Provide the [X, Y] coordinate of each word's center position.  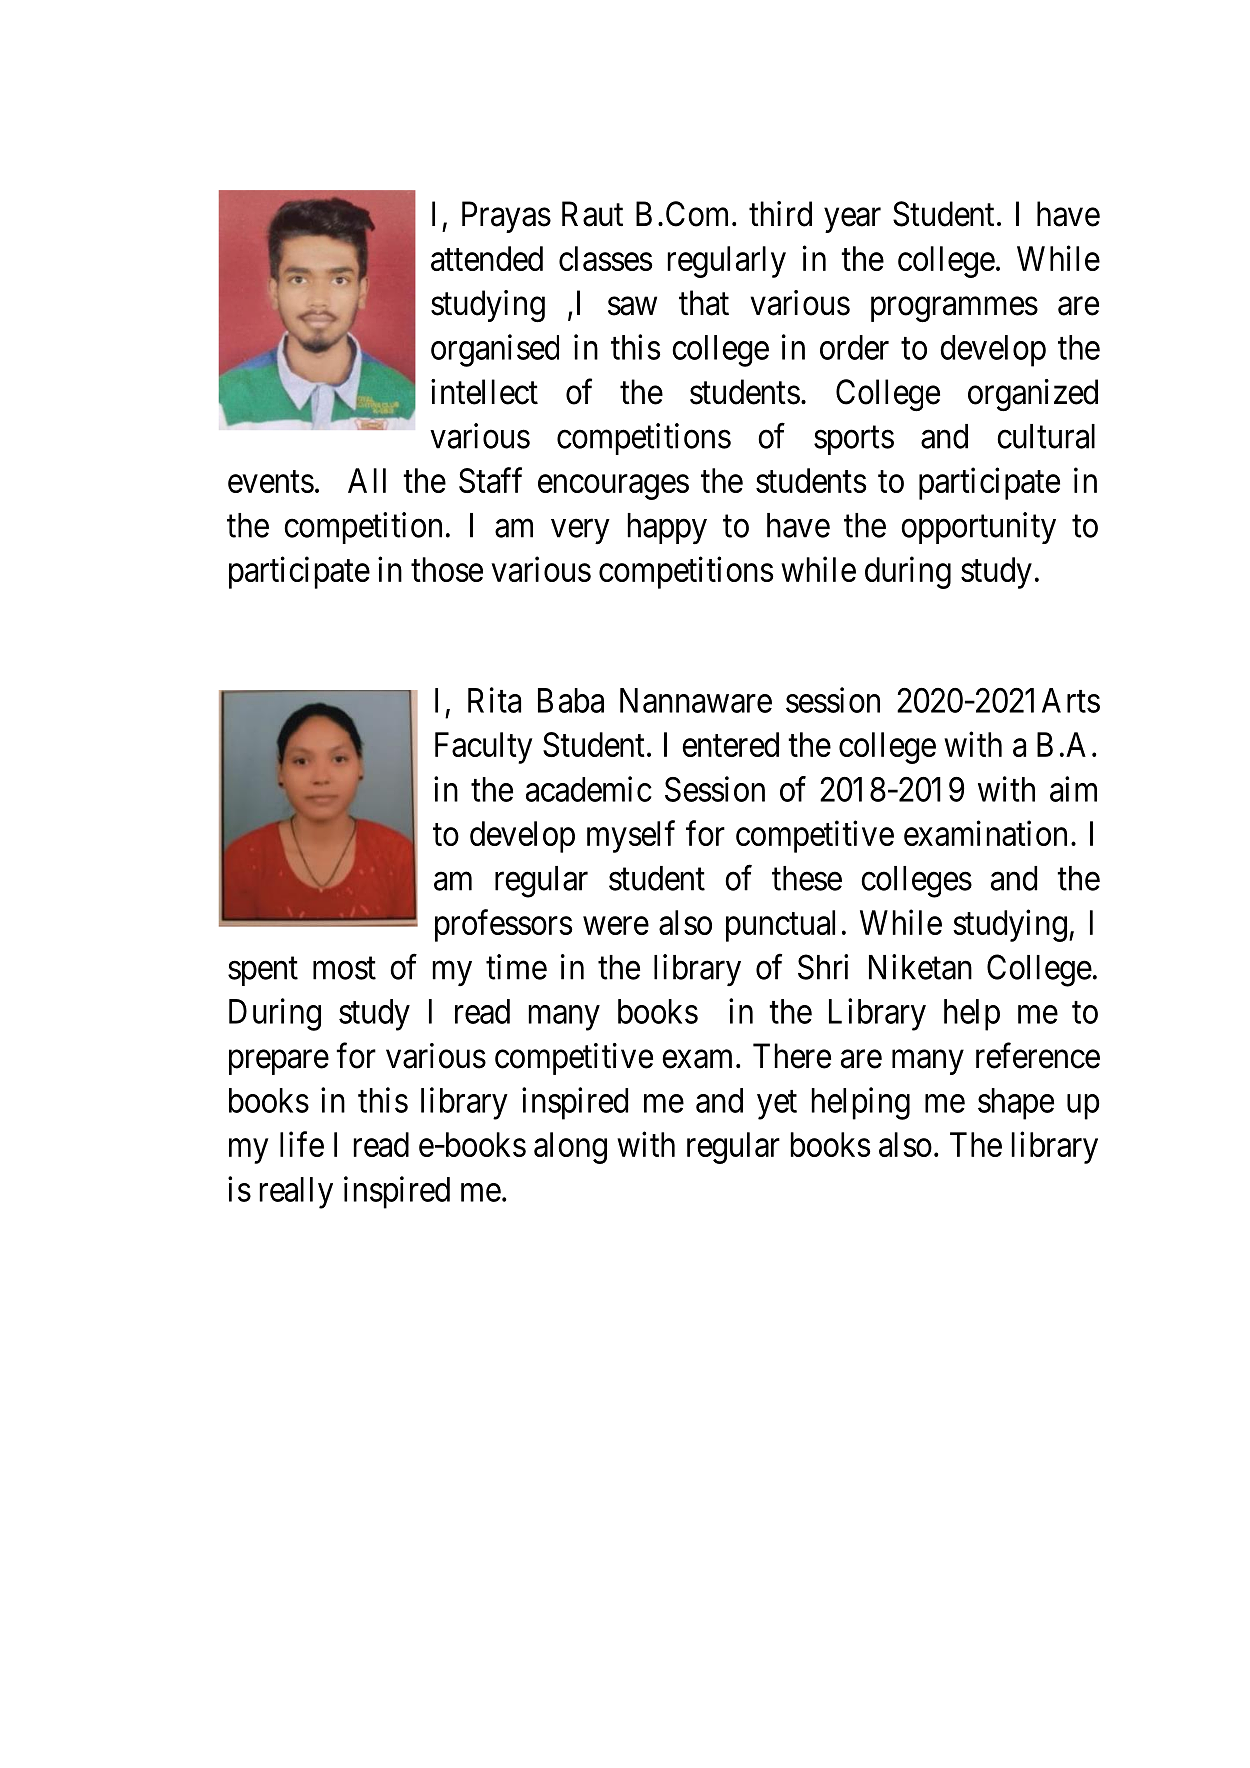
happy [667, 528]
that [704, 303]
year [852, 220]
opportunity [978, 528]
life [302, 1144]
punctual [780, 926]
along [570, 1148]
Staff [490, 480]
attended [487, 258]
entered [730, 744]
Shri [823, 967]
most [344, 968]
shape [1016, 1104]
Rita [494, 700]
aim [1073, 789]
